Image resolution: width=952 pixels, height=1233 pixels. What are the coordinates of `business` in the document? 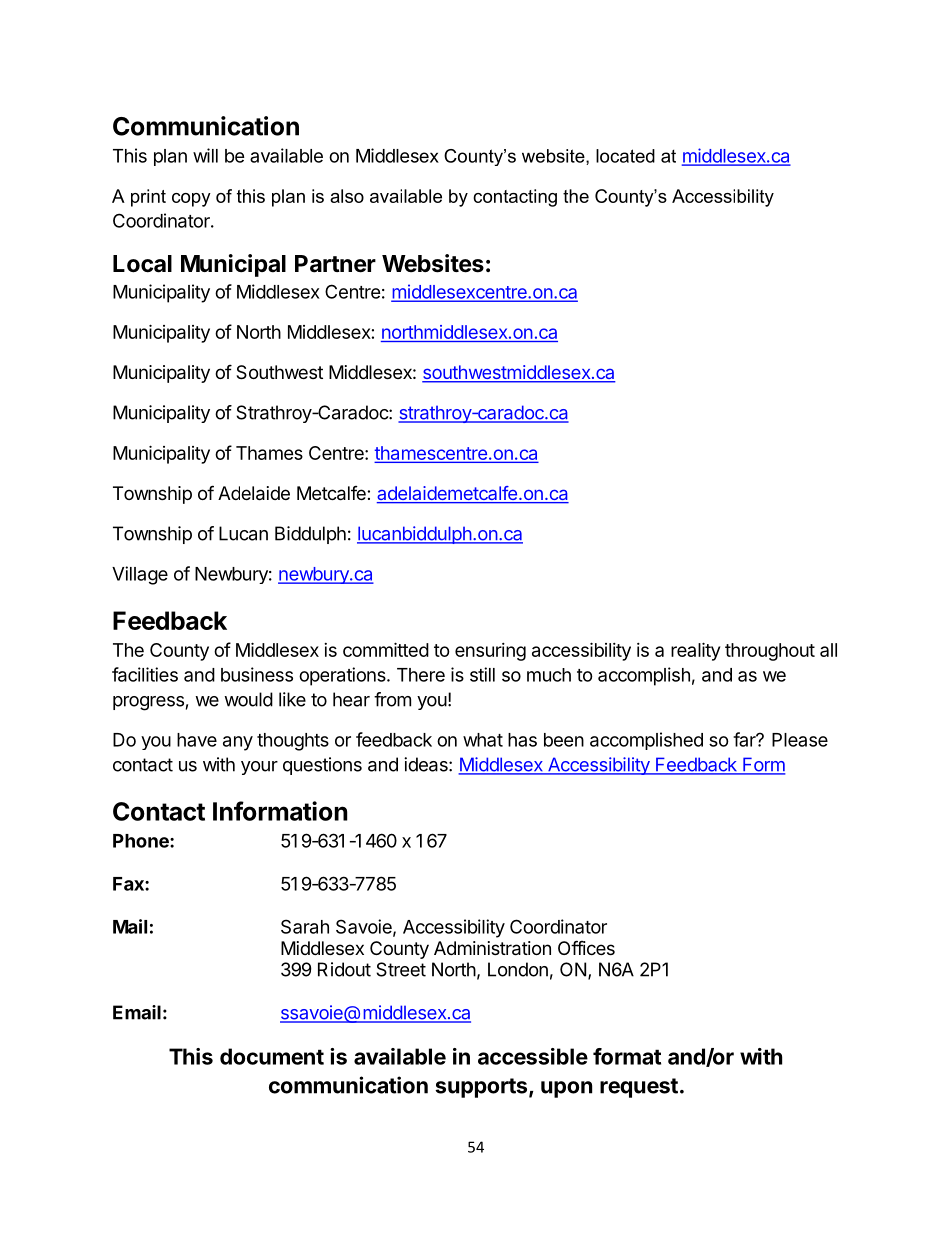 It's located at (257, 674).
